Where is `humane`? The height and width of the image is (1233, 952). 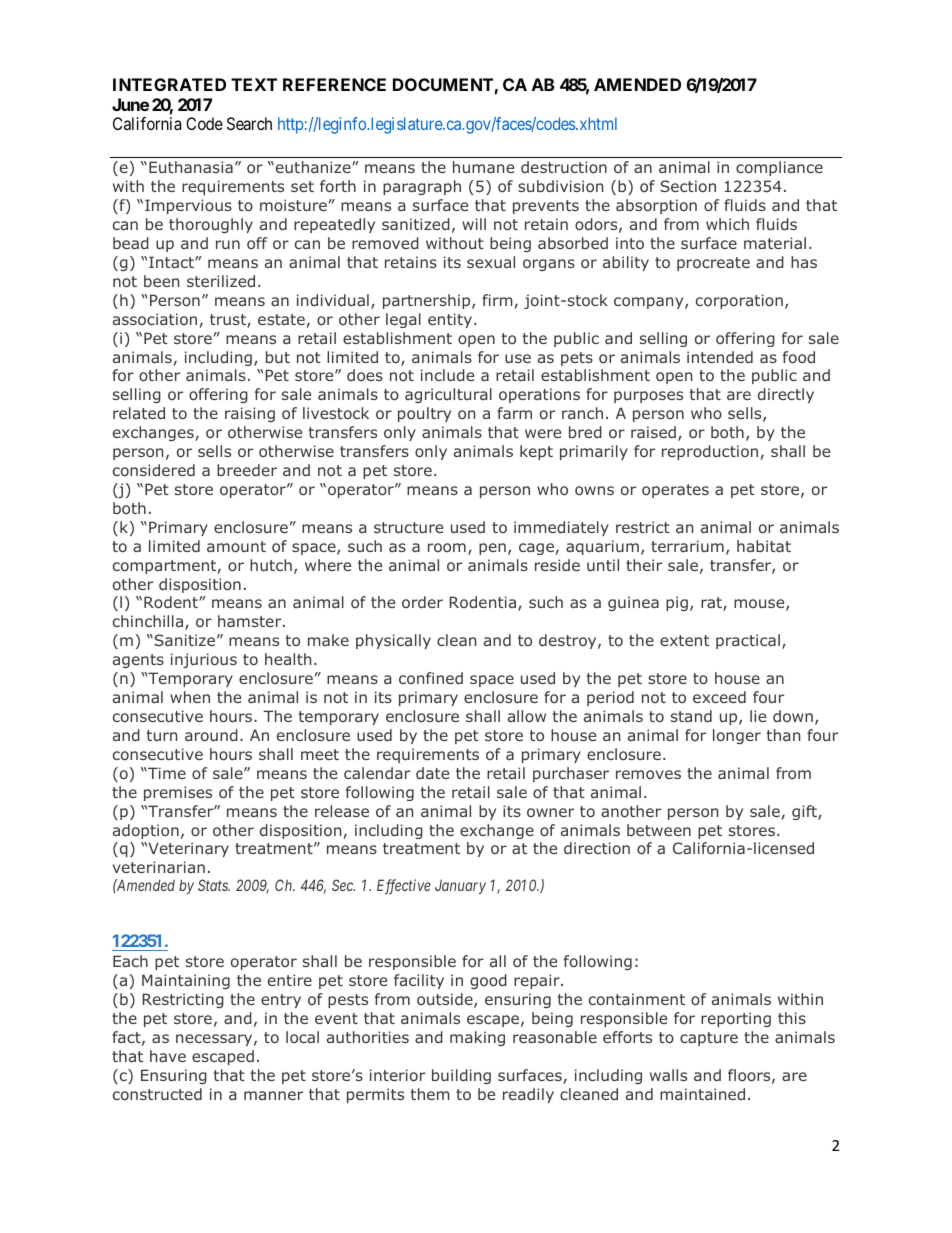 humane is located at coordinates (483, 167).
